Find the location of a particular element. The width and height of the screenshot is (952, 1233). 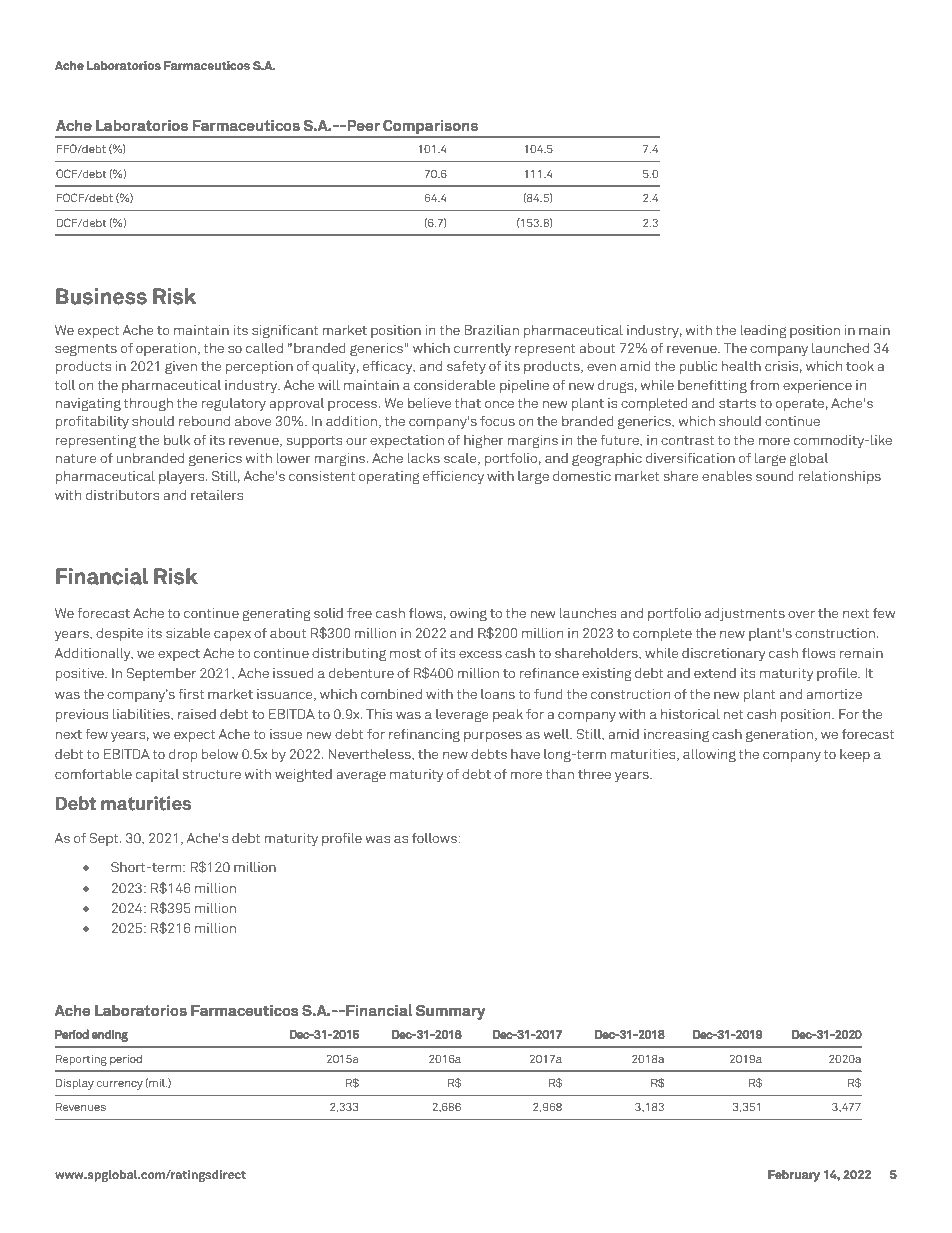

Business is located at coordinates (101, 296).
